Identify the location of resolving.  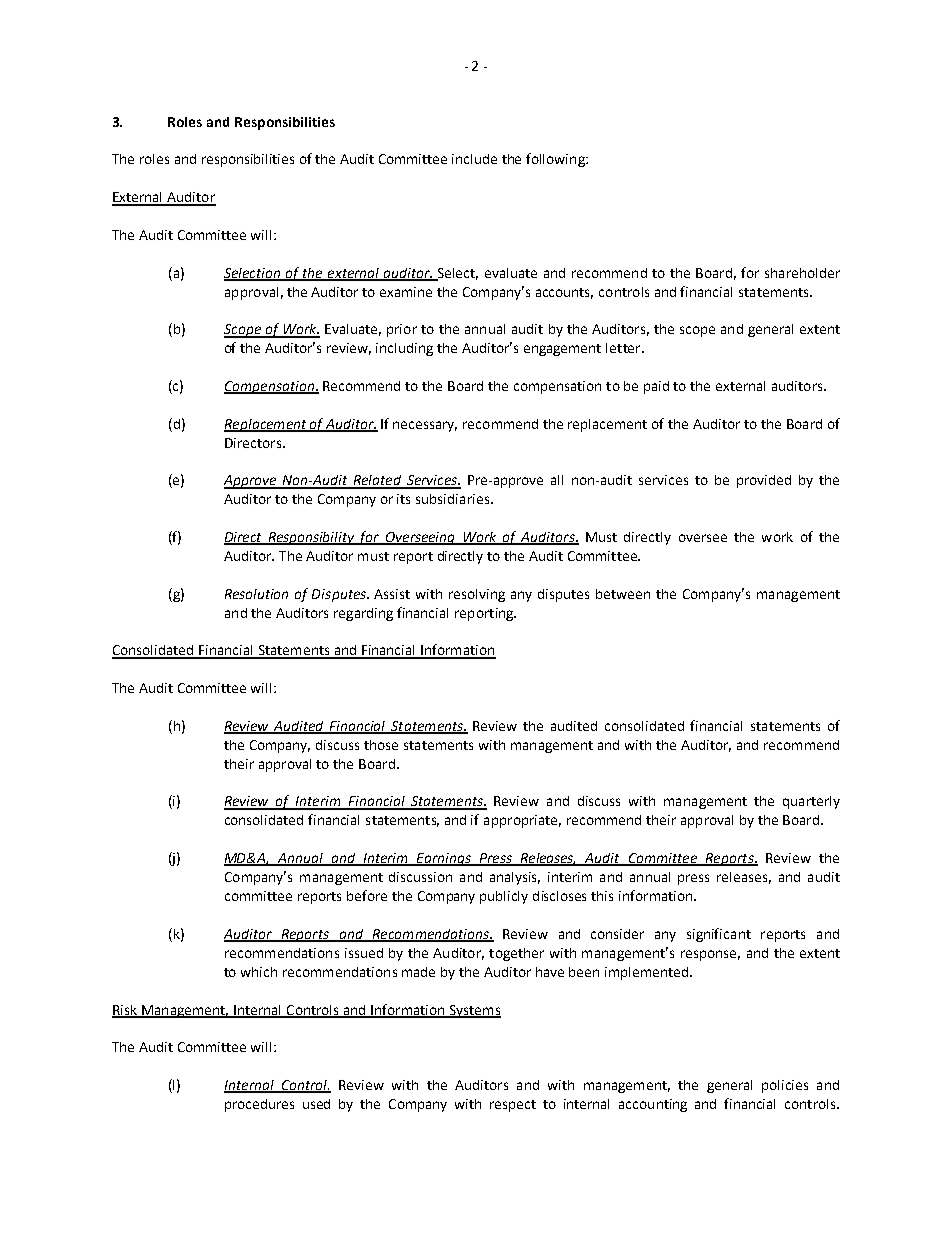
(477, 595).
